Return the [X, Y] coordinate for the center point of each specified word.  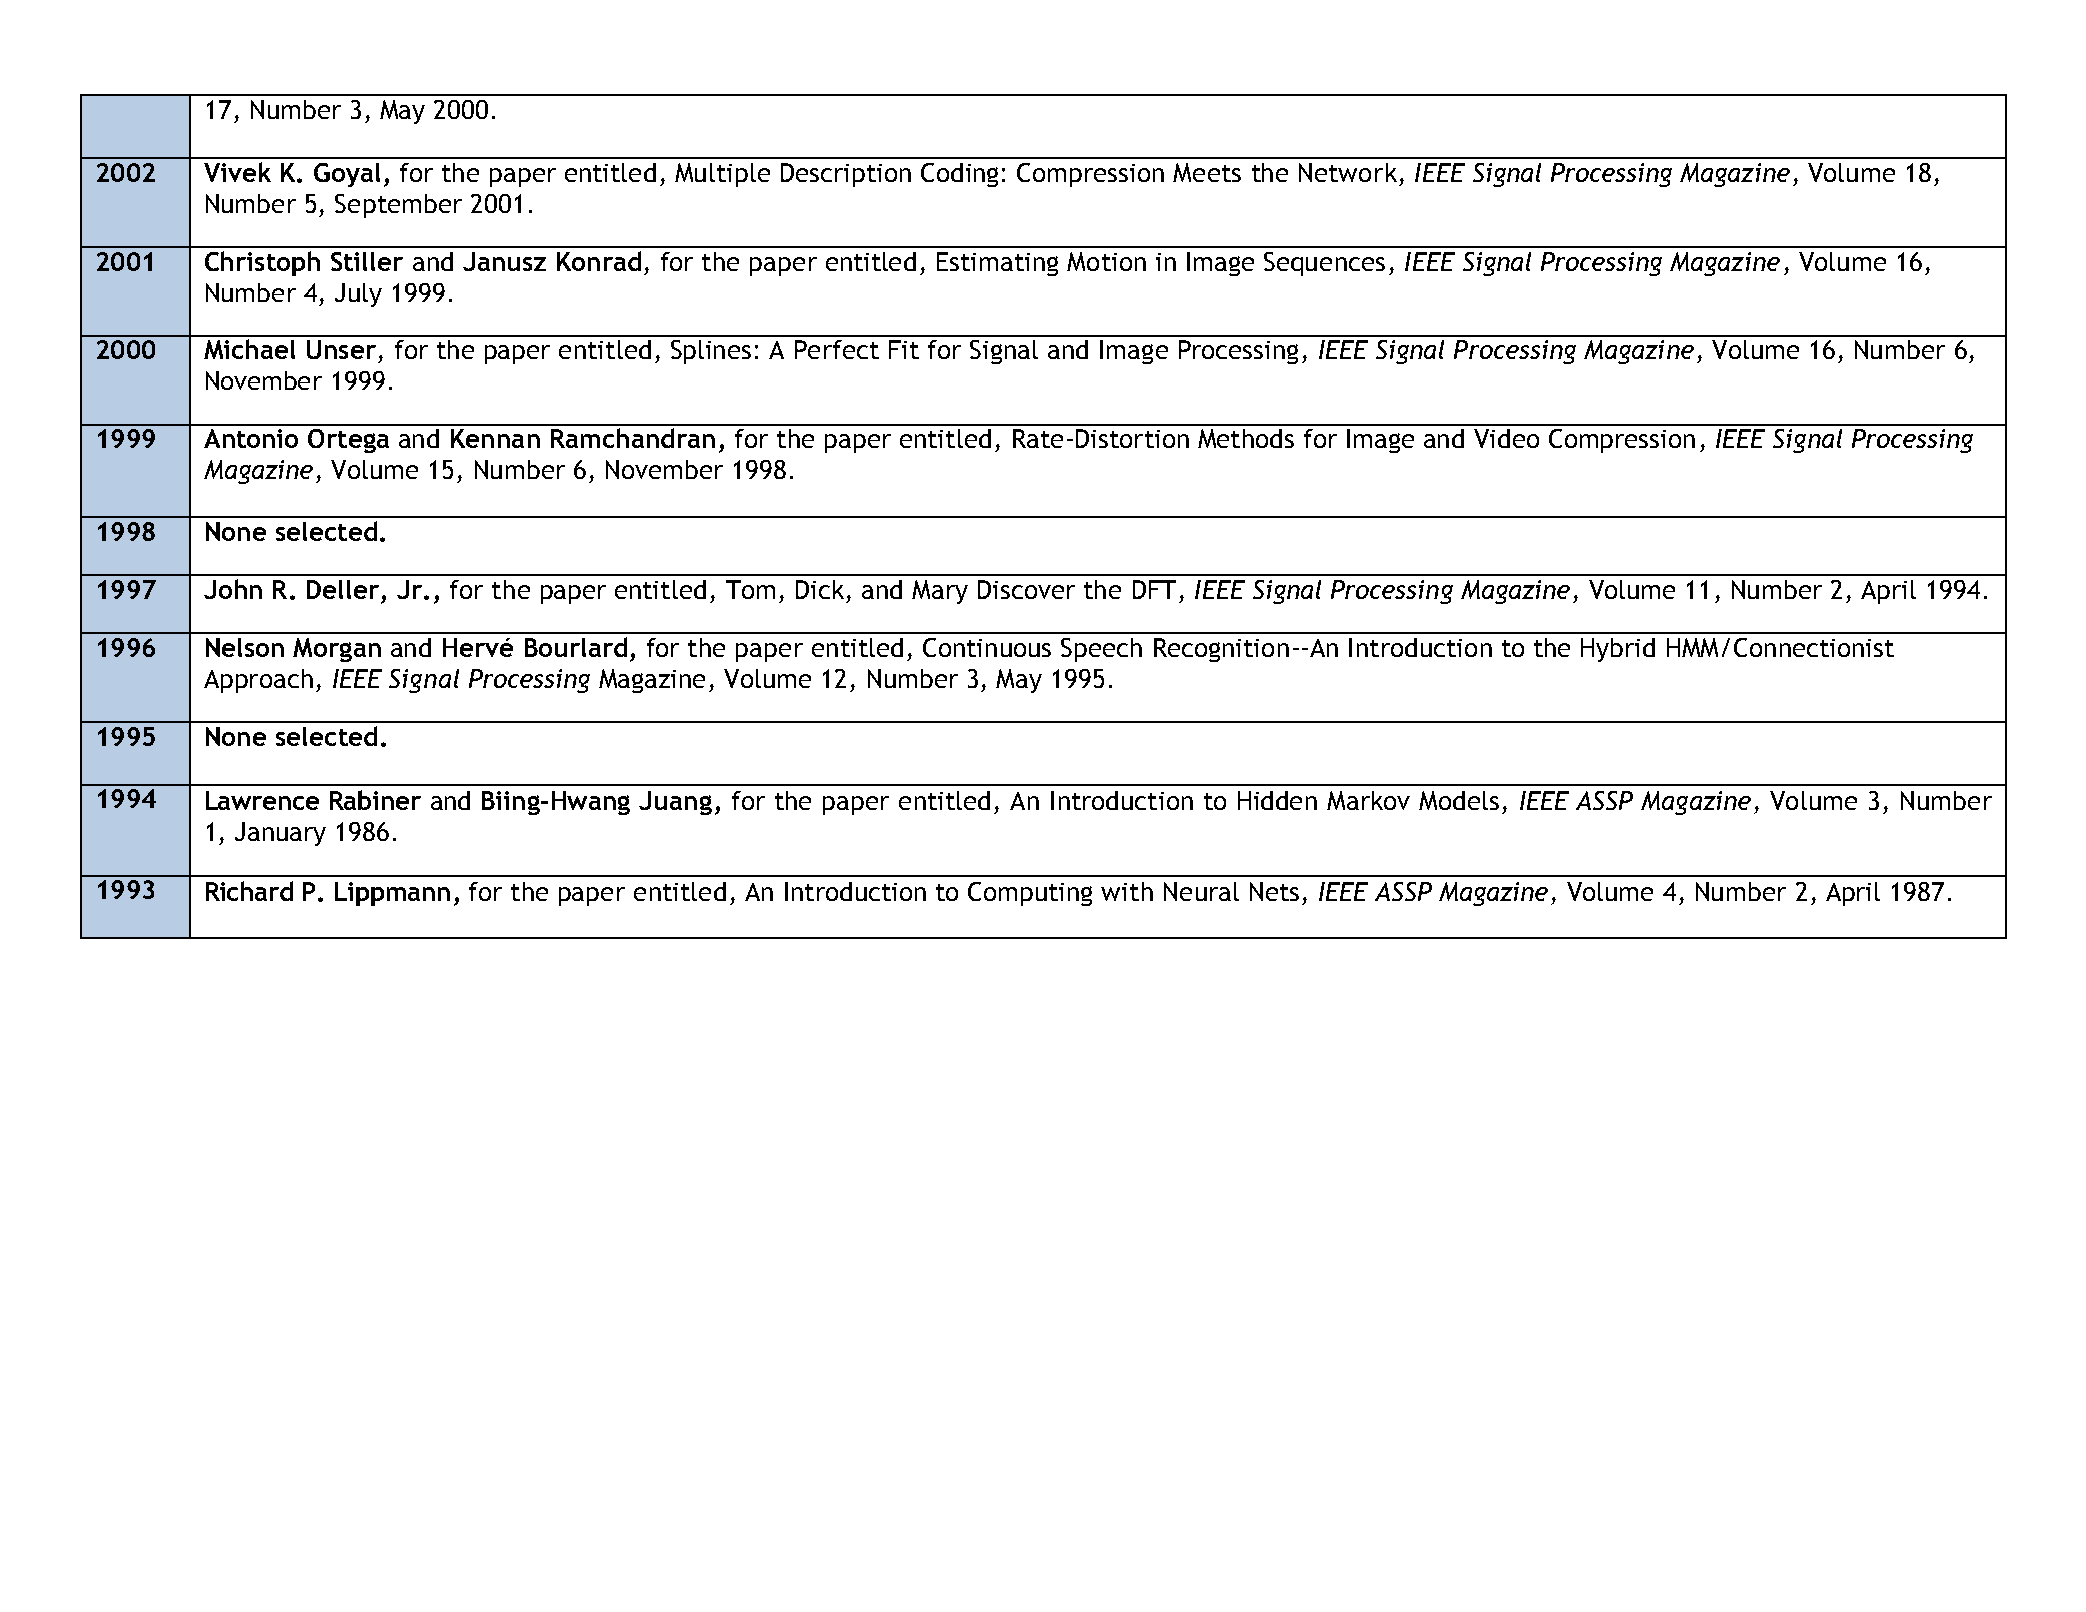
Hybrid [1618, 650]
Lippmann [392, 894]
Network [1348, 172]
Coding [959, 175]
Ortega [348, 441]
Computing [1030, 894]
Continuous [987, 647]
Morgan [337, 650]
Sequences [1324, 264]
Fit [904, 349]
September [398, 206]
